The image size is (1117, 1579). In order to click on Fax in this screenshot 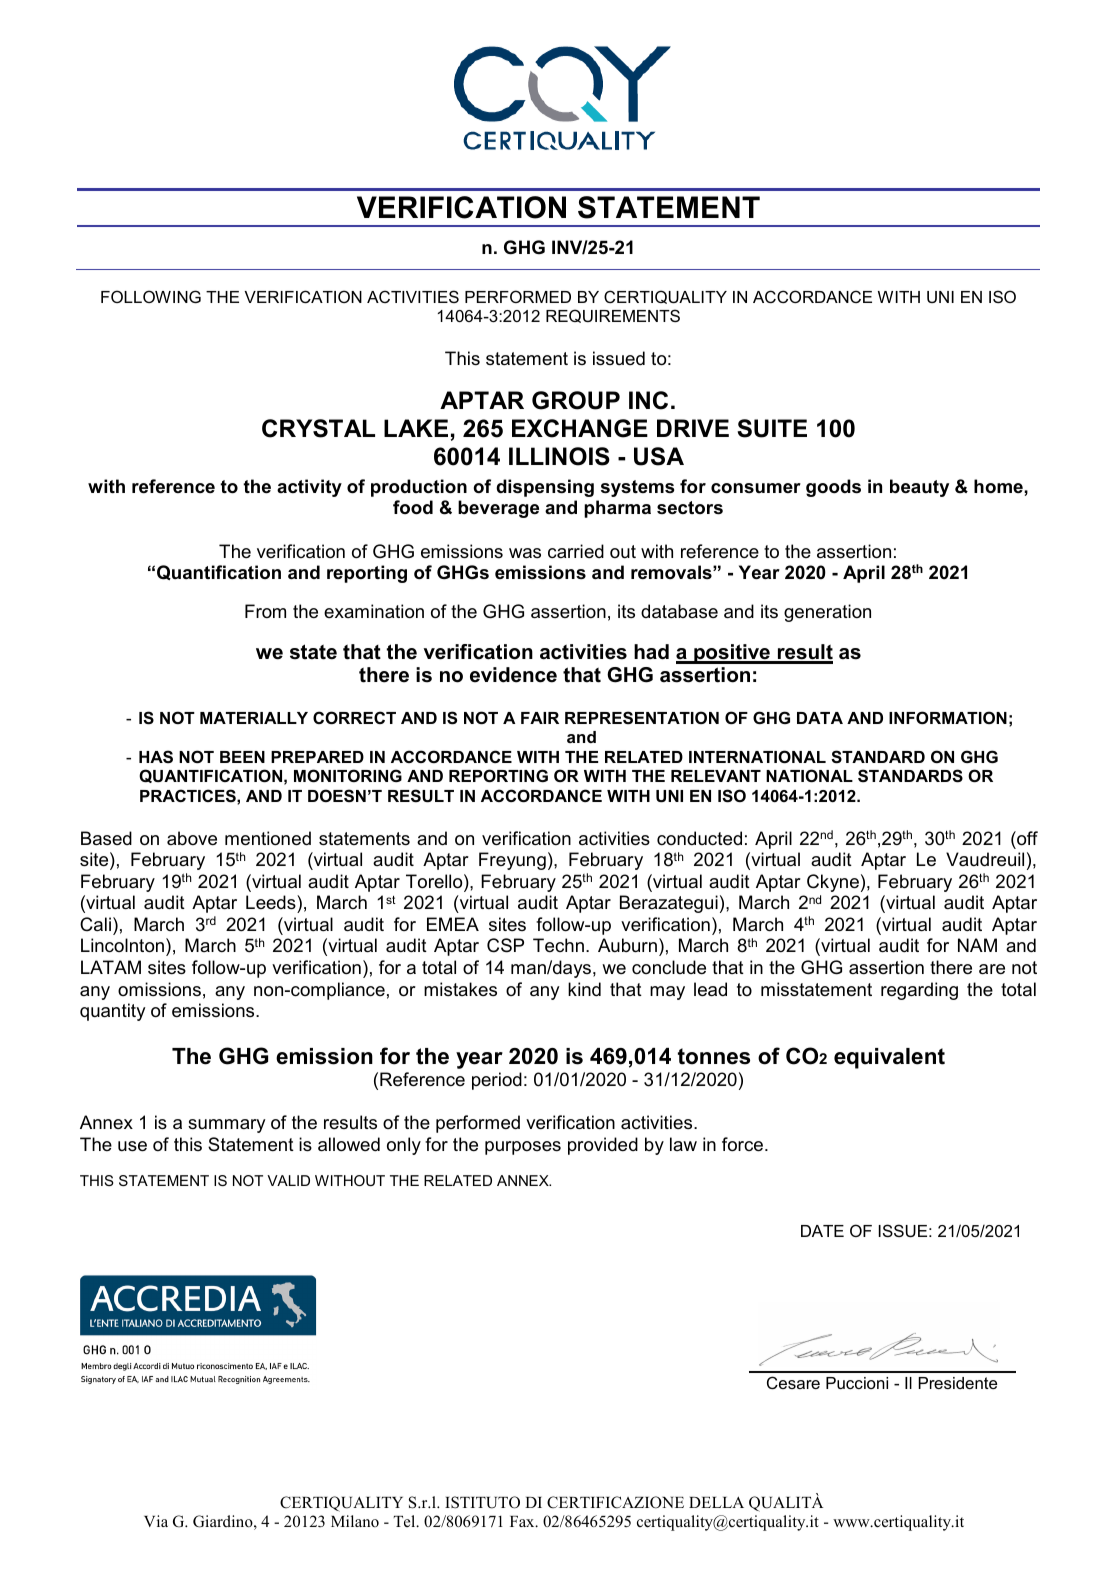, I will do `click(523, 1521)`.
